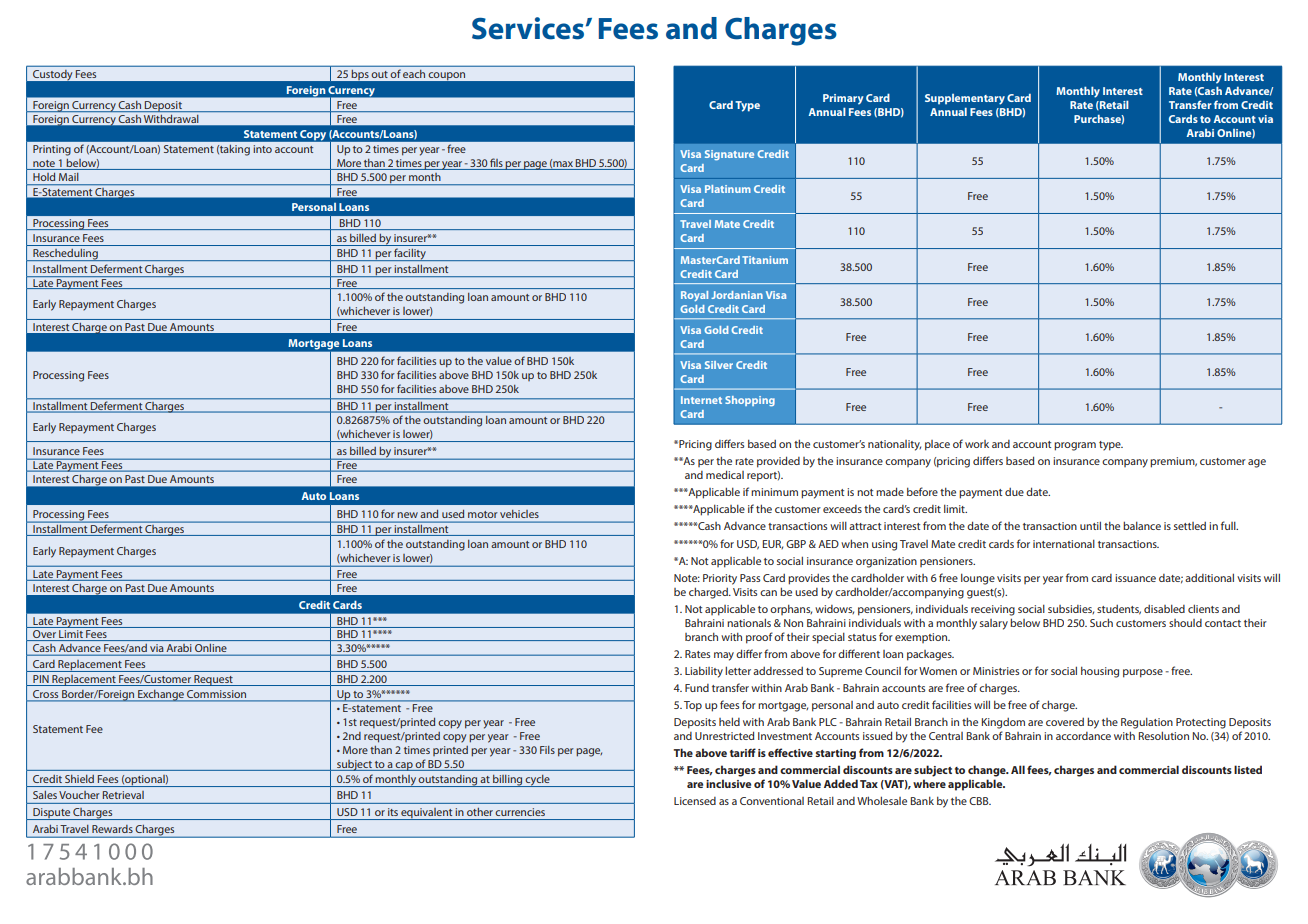 This screenshot has height=924, width=1308. Describe the element at coordinates (965, 99) in the screenshot. I see `Supplementary` at that location.
